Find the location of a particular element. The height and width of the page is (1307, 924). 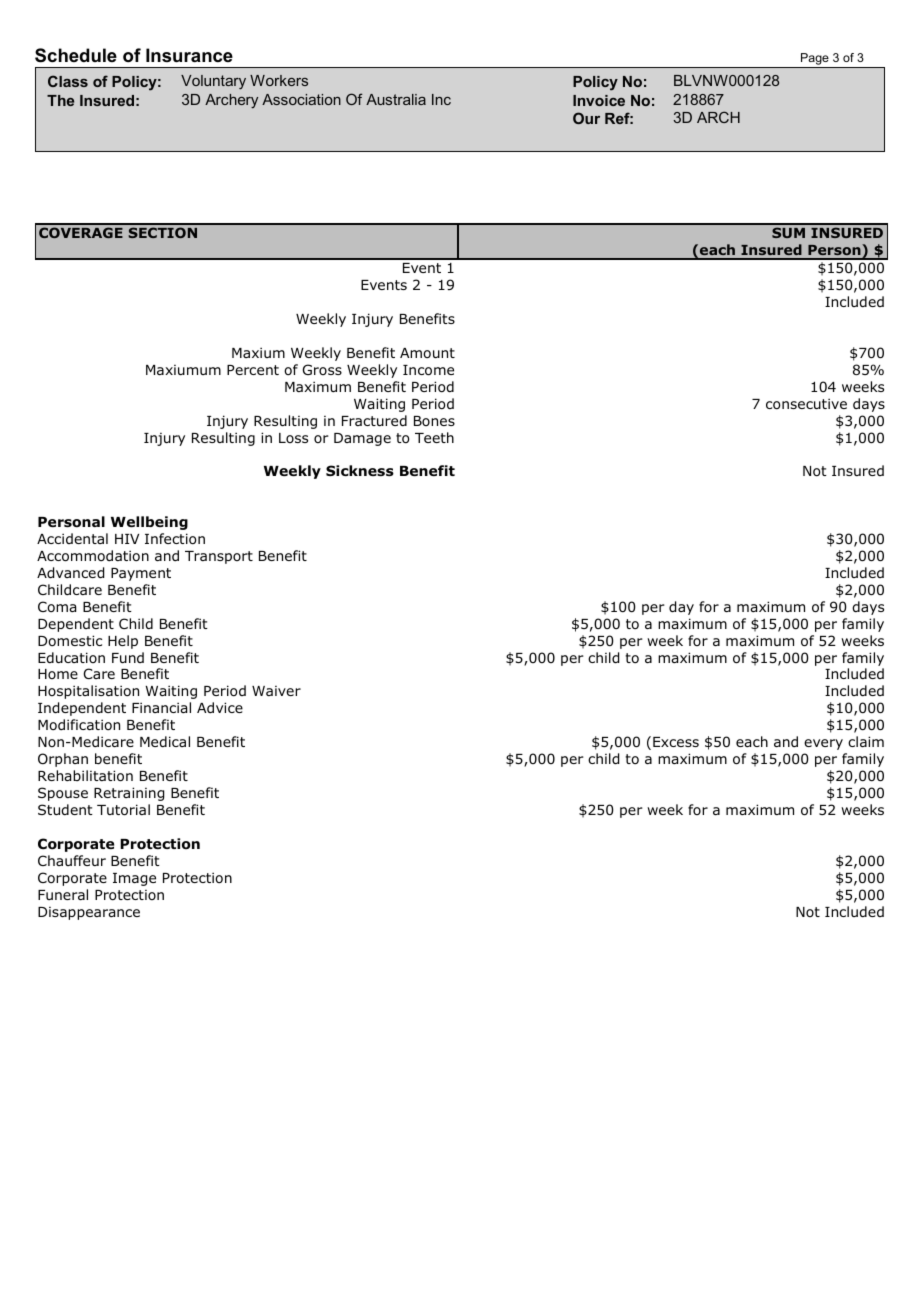

Image is located at coordinates (134, 879).
